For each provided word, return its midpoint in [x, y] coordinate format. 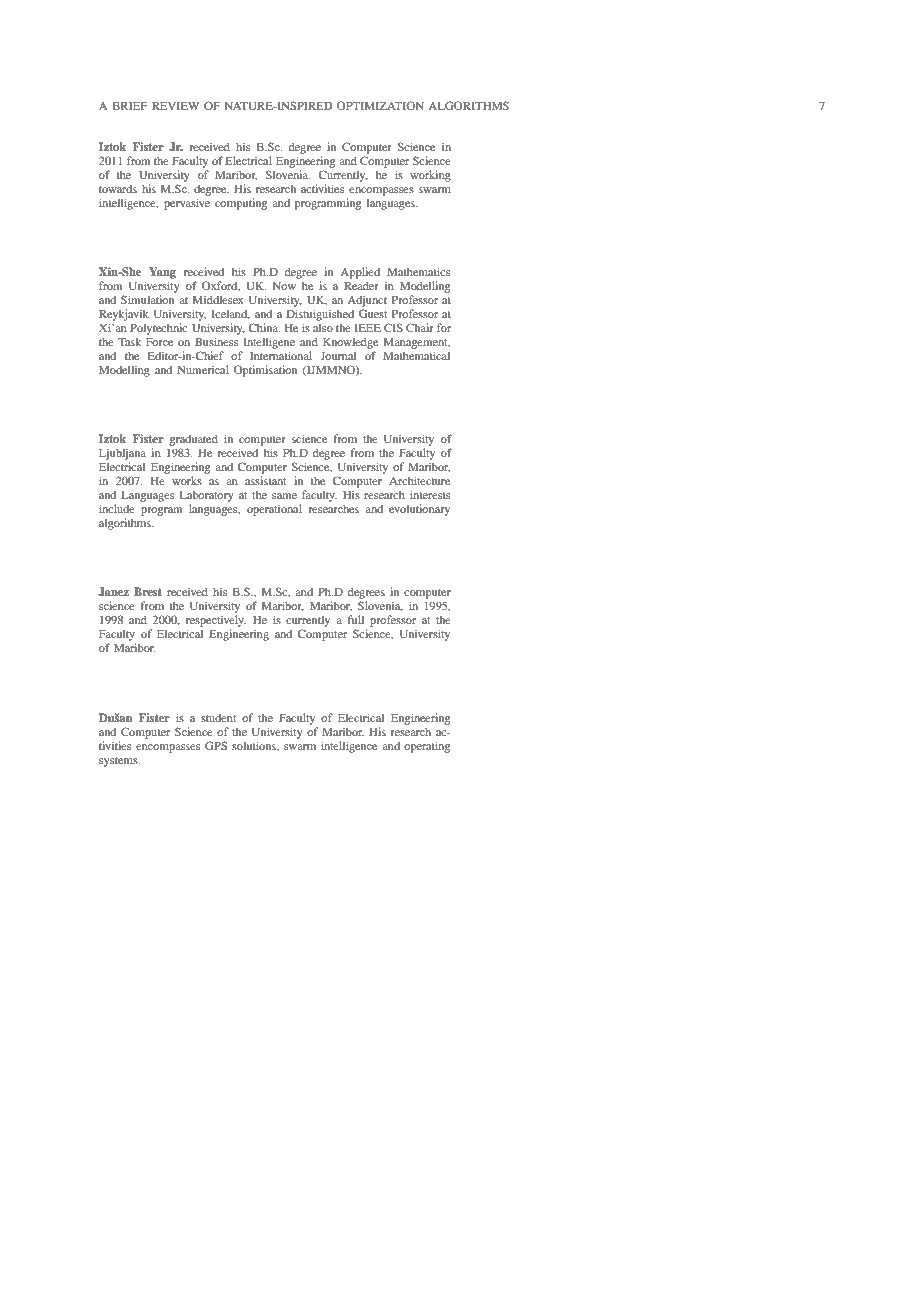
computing [241, 204]
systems [119, 762]
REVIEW [175, 105]
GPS [216, 745]
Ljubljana [122, 454]
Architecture [419, 480]
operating [427, 747]
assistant [265, 480]
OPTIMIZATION [380, 105]
